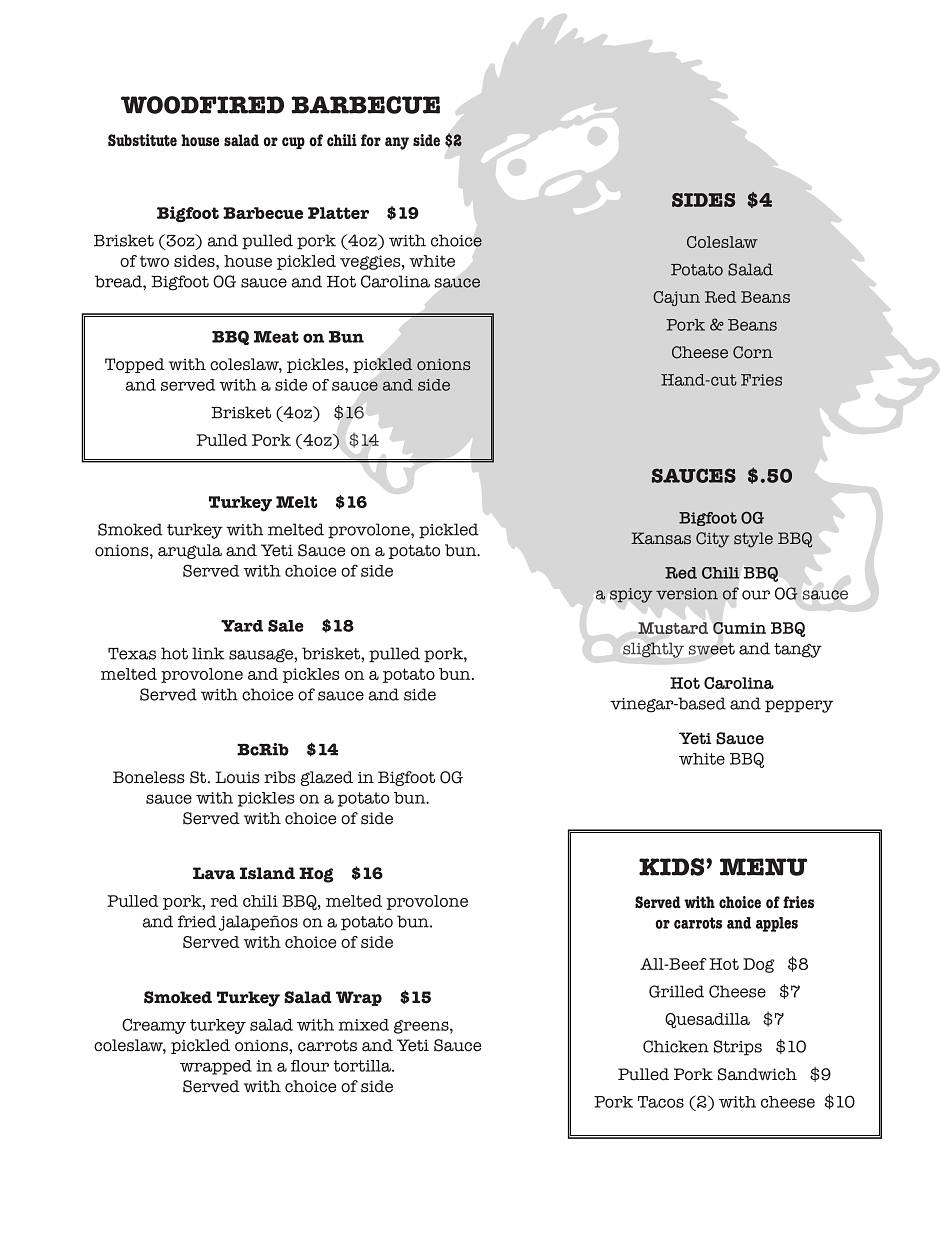  Describe the element at coordinates (799, 706) in the screenshot. I see `peppery` at that location.
